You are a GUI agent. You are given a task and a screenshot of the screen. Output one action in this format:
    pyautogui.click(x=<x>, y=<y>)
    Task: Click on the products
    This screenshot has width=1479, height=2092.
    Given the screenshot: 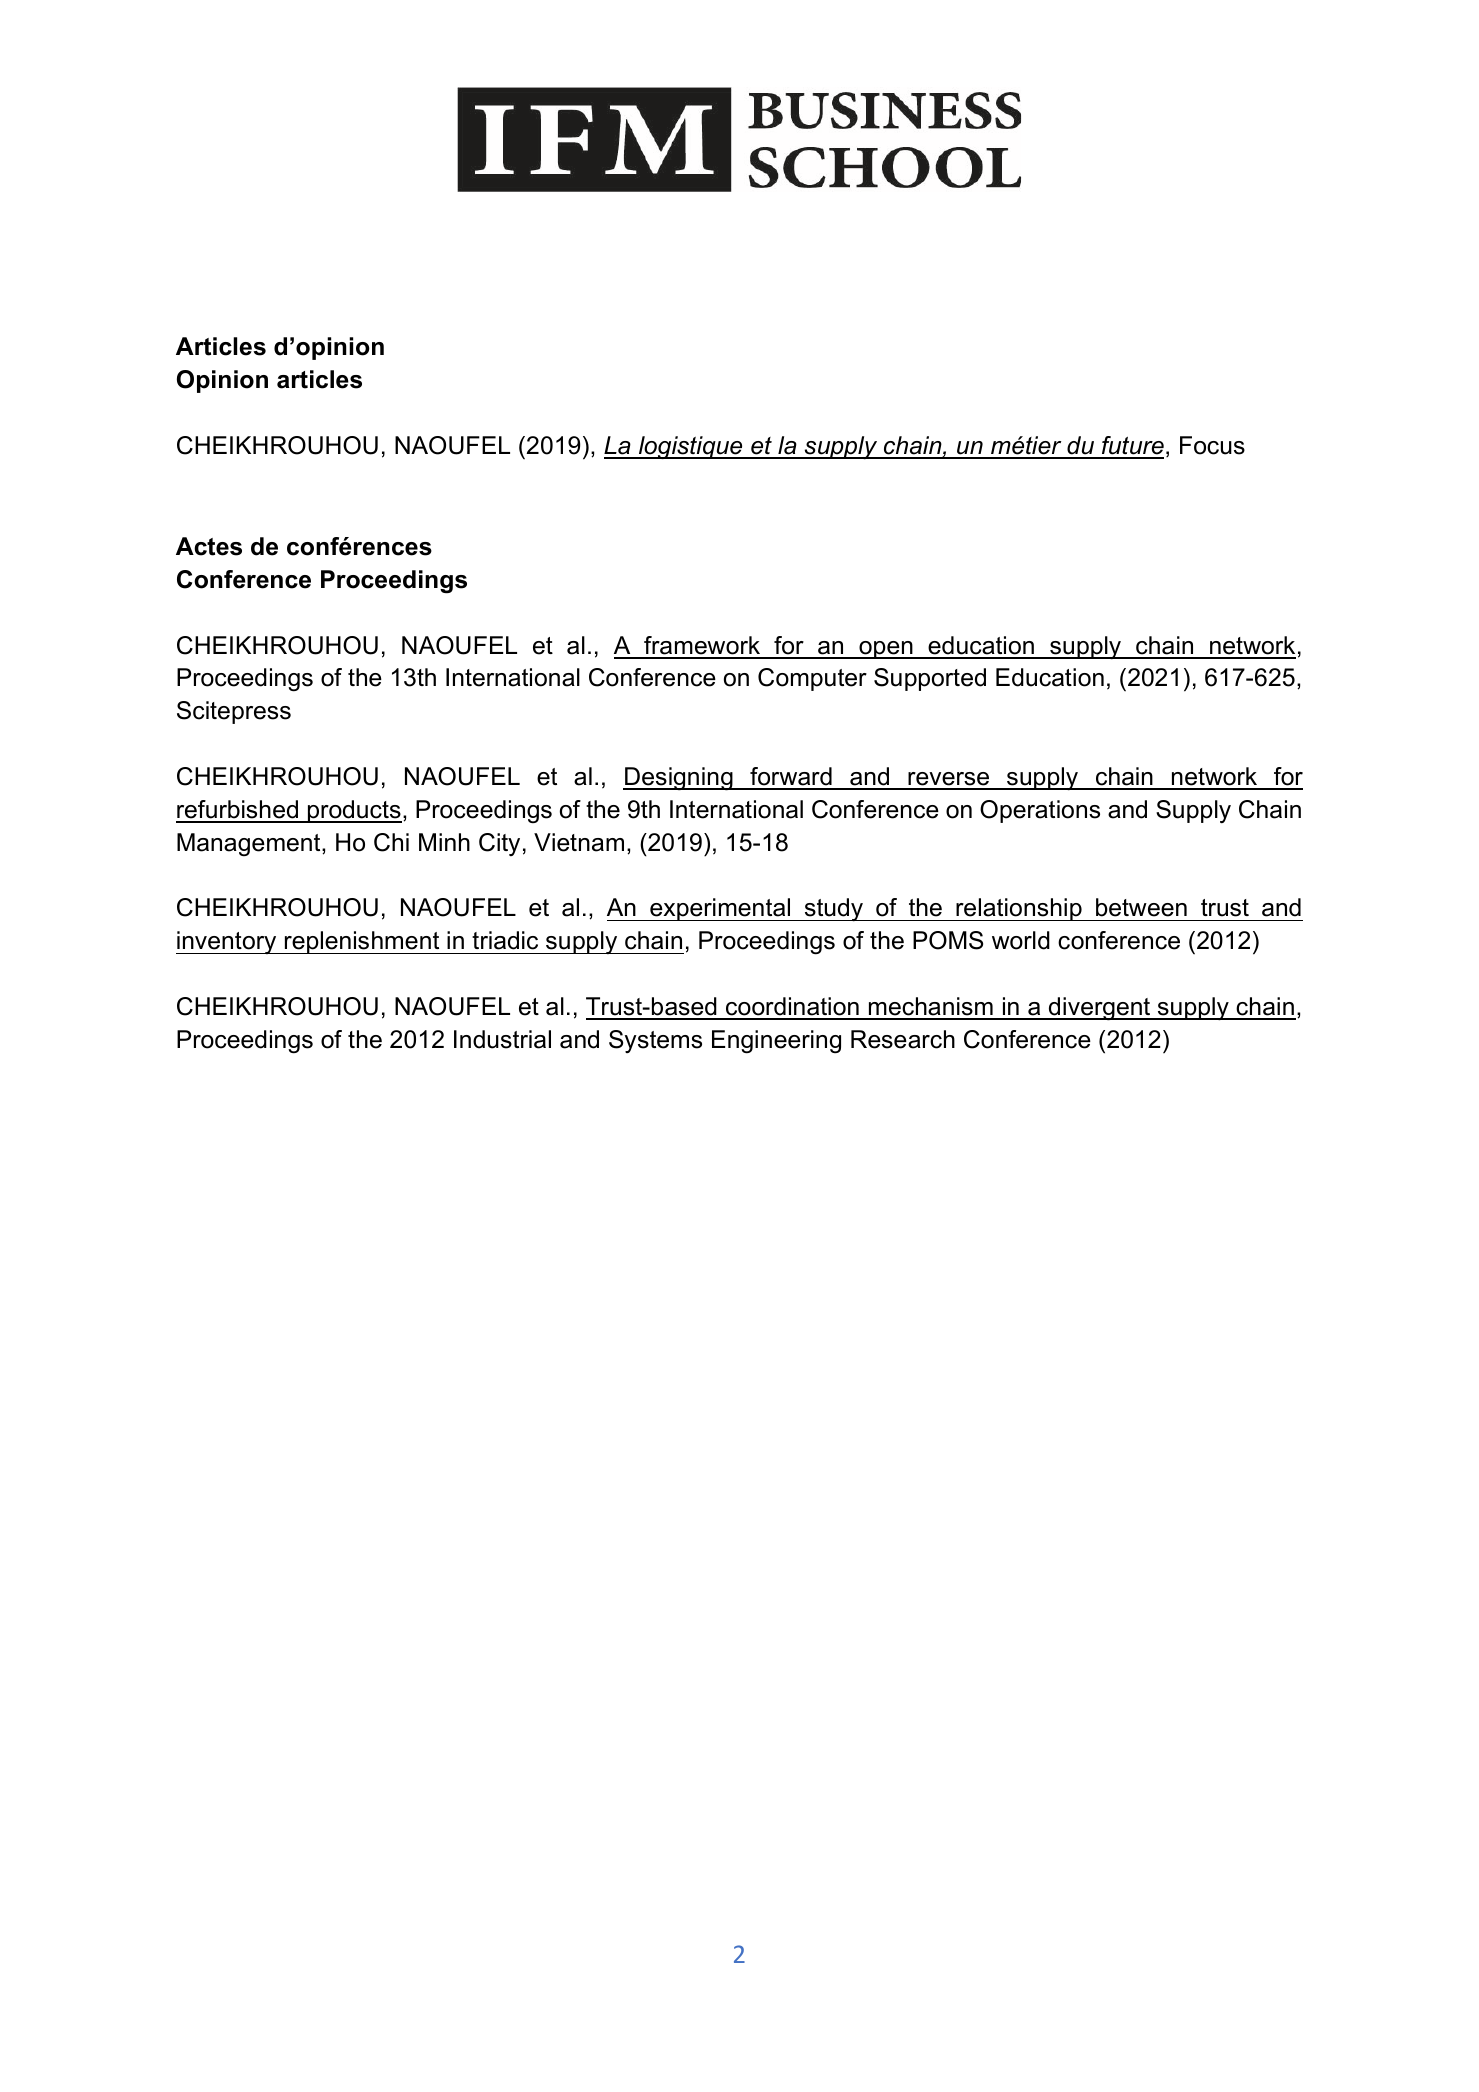 What is the action you would take?
    pyautogui.click(x=354, y=811)
